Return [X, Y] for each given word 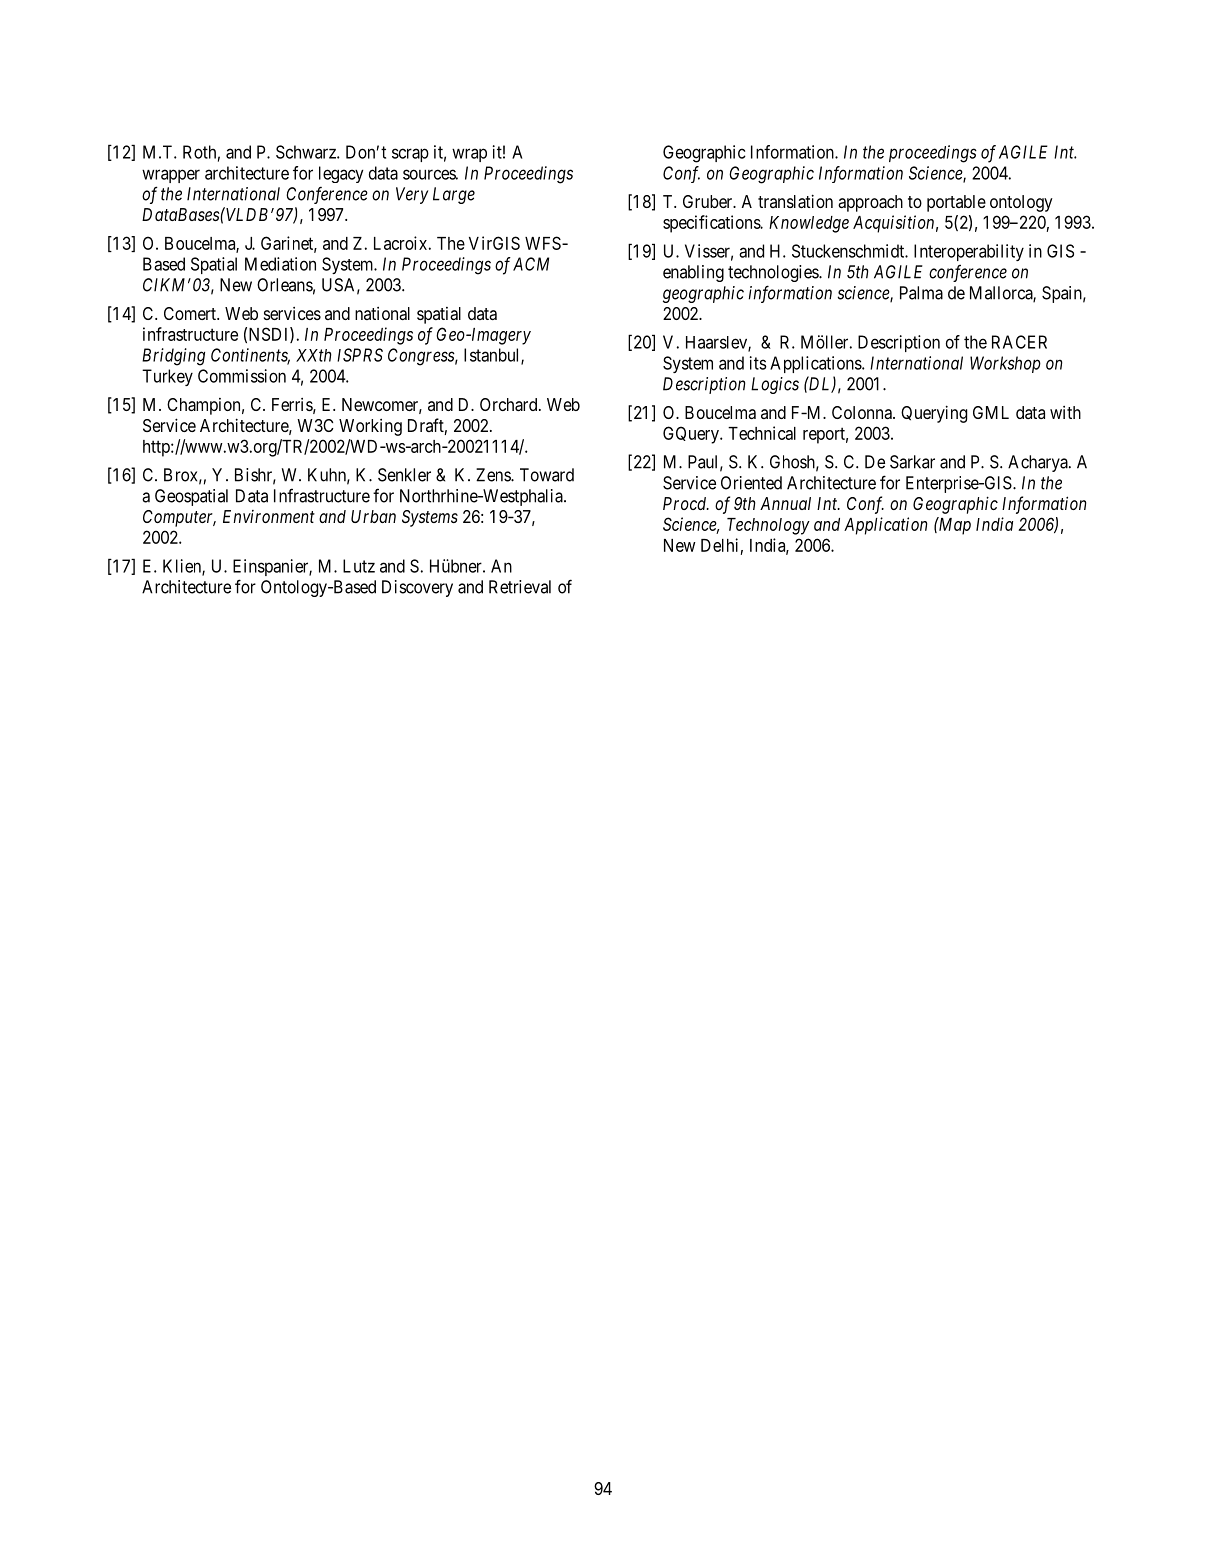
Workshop [1005, 364]
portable [956, 203]
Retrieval [520, 587]
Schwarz [307, 152]
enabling [693, 273]
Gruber [709, 201]
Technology [768, 526]
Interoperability [969, 252]
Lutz [359, 566]
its [758, 363]
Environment [269, 516]
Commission [242, 376]
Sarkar [912, 462]
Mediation [280, 264]
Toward [547, 475]
